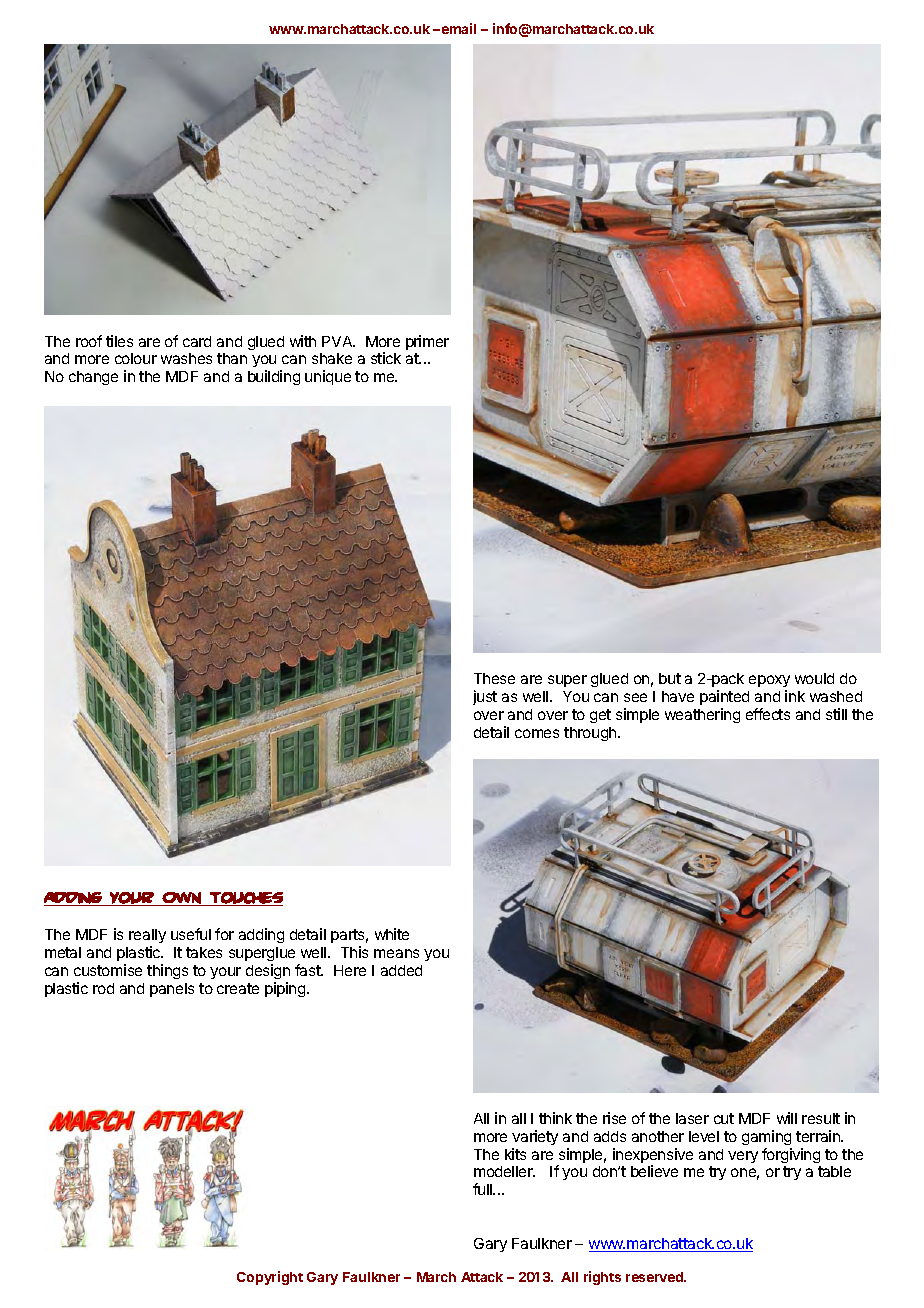 Image resolution: width=924 pixels, height=1308 pixels. What do you see at coordinates (136, 358) in the image?
I see `colour` at bounding box center [136, 358].
